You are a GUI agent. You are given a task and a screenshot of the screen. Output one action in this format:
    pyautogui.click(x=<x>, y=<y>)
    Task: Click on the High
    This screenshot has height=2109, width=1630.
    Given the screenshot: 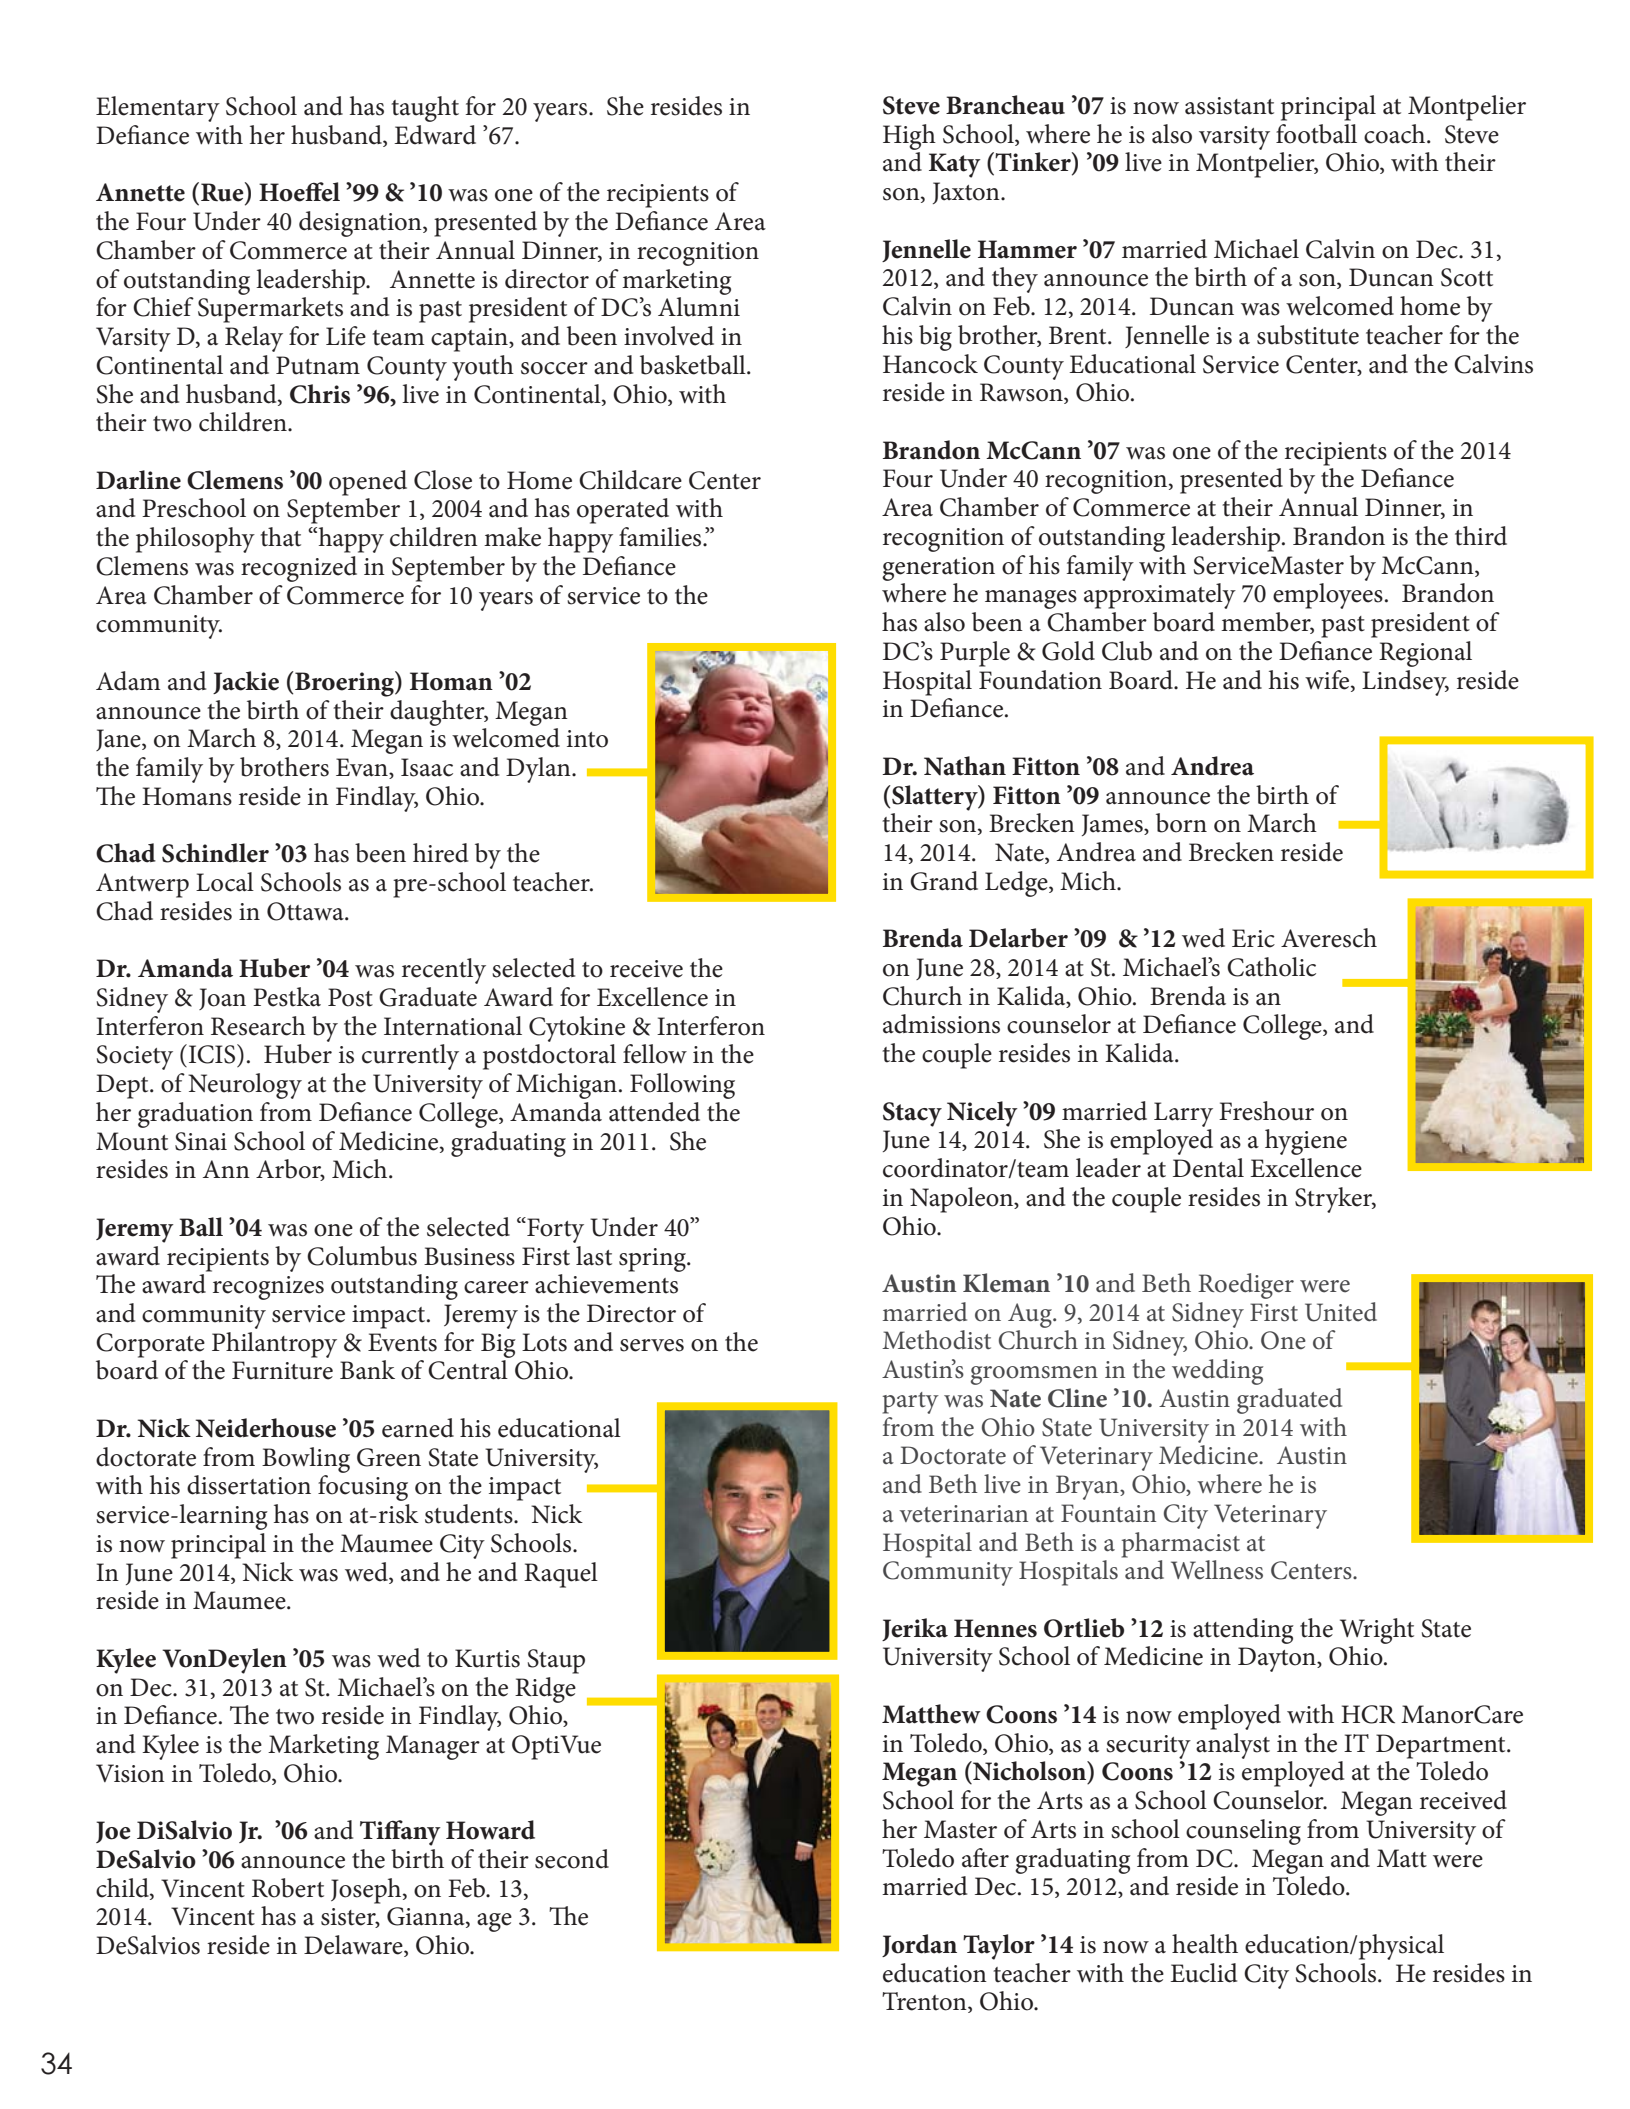 What is the action you would take?
    pyautogui.click(x=909, y=137)
